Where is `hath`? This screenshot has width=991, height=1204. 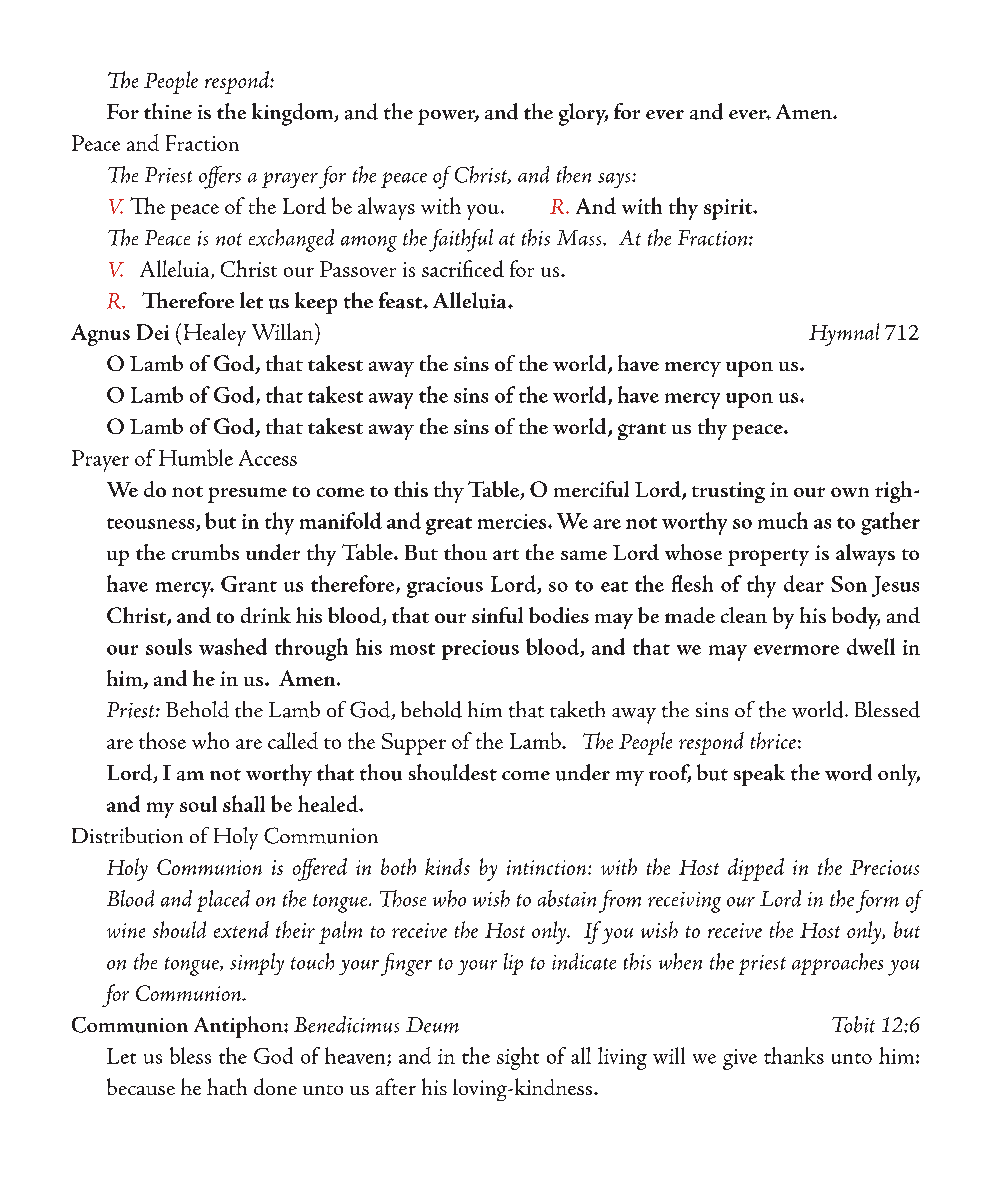 hath is located at coordinates (227, 1086).
